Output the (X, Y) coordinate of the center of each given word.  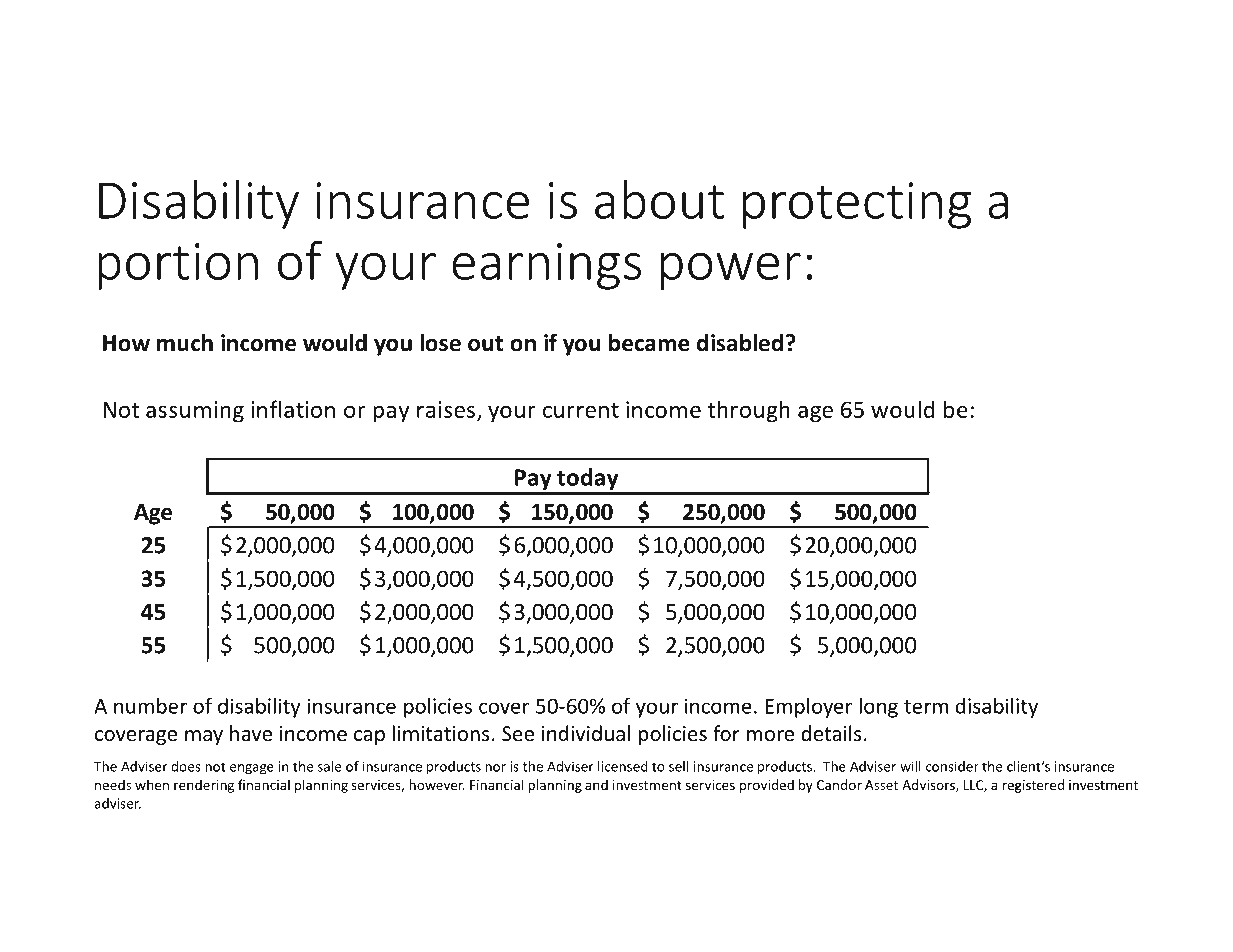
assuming (195, 412)
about (659, 199)
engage (252, 769)
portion (178, 266)
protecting (857, 205)
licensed (623, 766)
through (749, 411)
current (581, 410)
